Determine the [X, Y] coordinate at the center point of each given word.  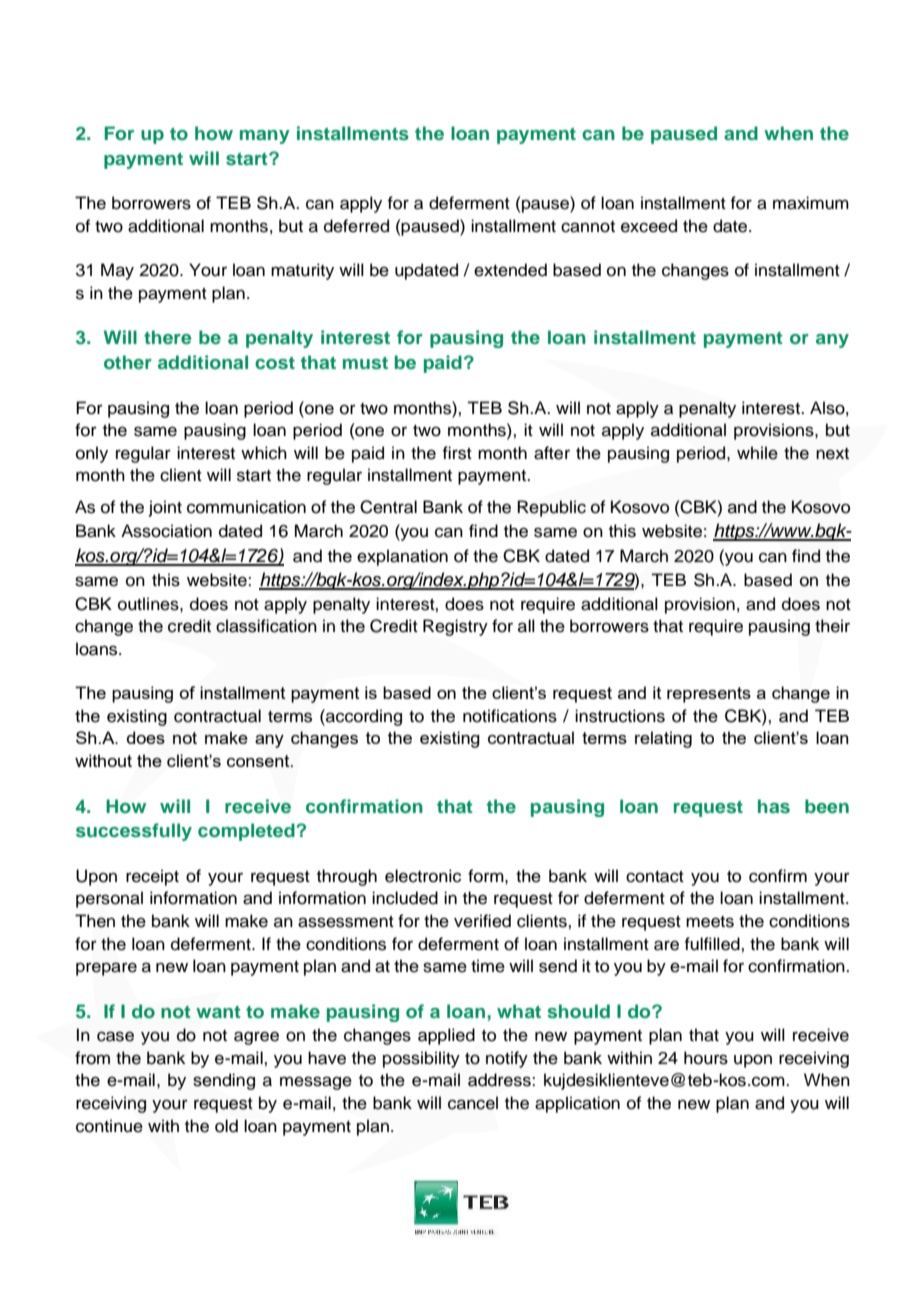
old [226, 1126]
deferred [356, 226]
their [832, 626]
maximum [811, 203]
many [265, 137]
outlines [149, 604]
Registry [455, 627]
